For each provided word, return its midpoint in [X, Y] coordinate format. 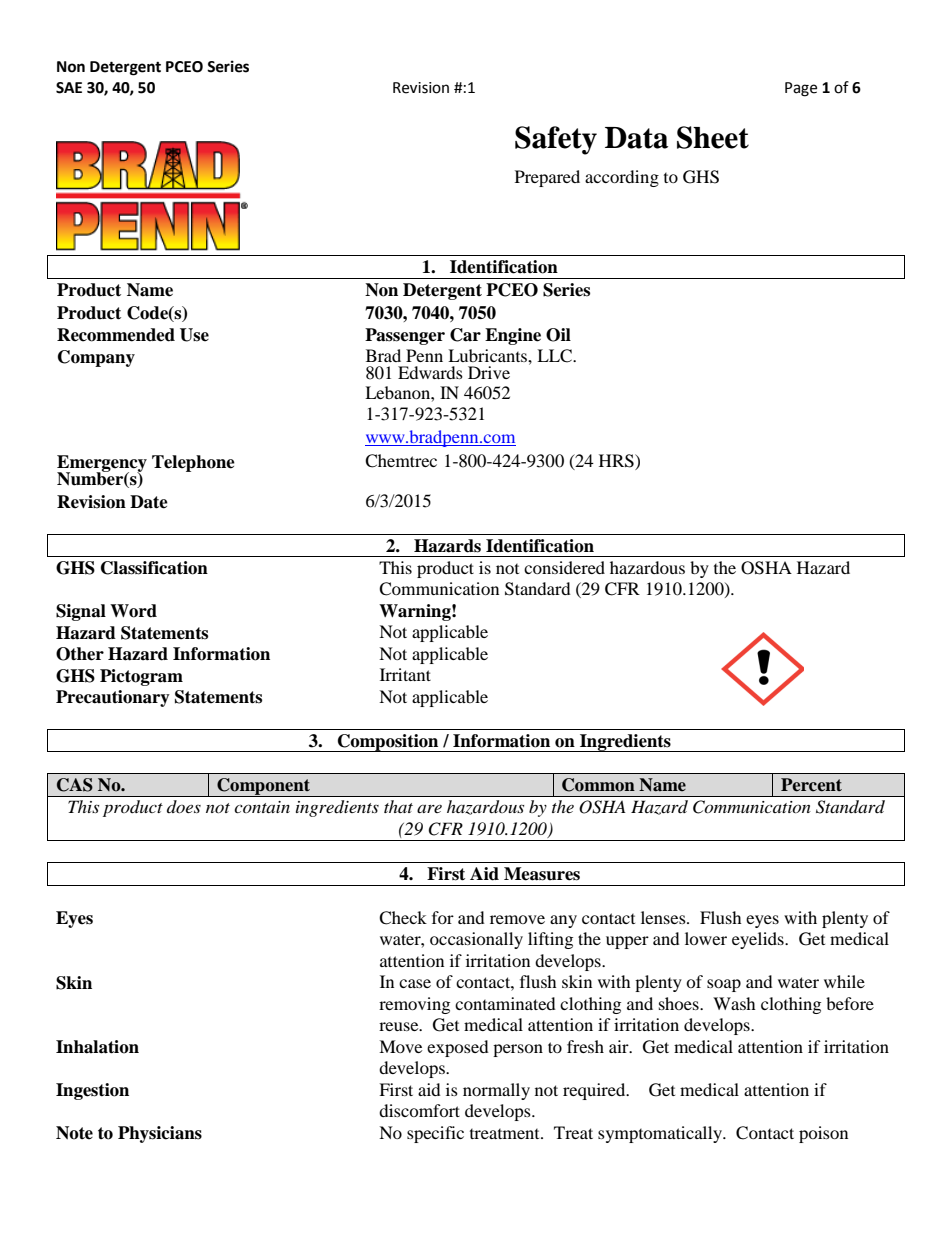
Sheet [713, 137]
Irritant [405, 674]
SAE [69, 88]
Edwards [430, 372]
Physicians [160, 1134]
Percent [811, 785]
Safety [556, 140]
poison [823, 1134]
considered [564, 567]
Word [133, 611]
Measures [542, 874]
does [184, 806]
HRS [617, 462]
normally [496, 1091]
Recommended [116, 335]
